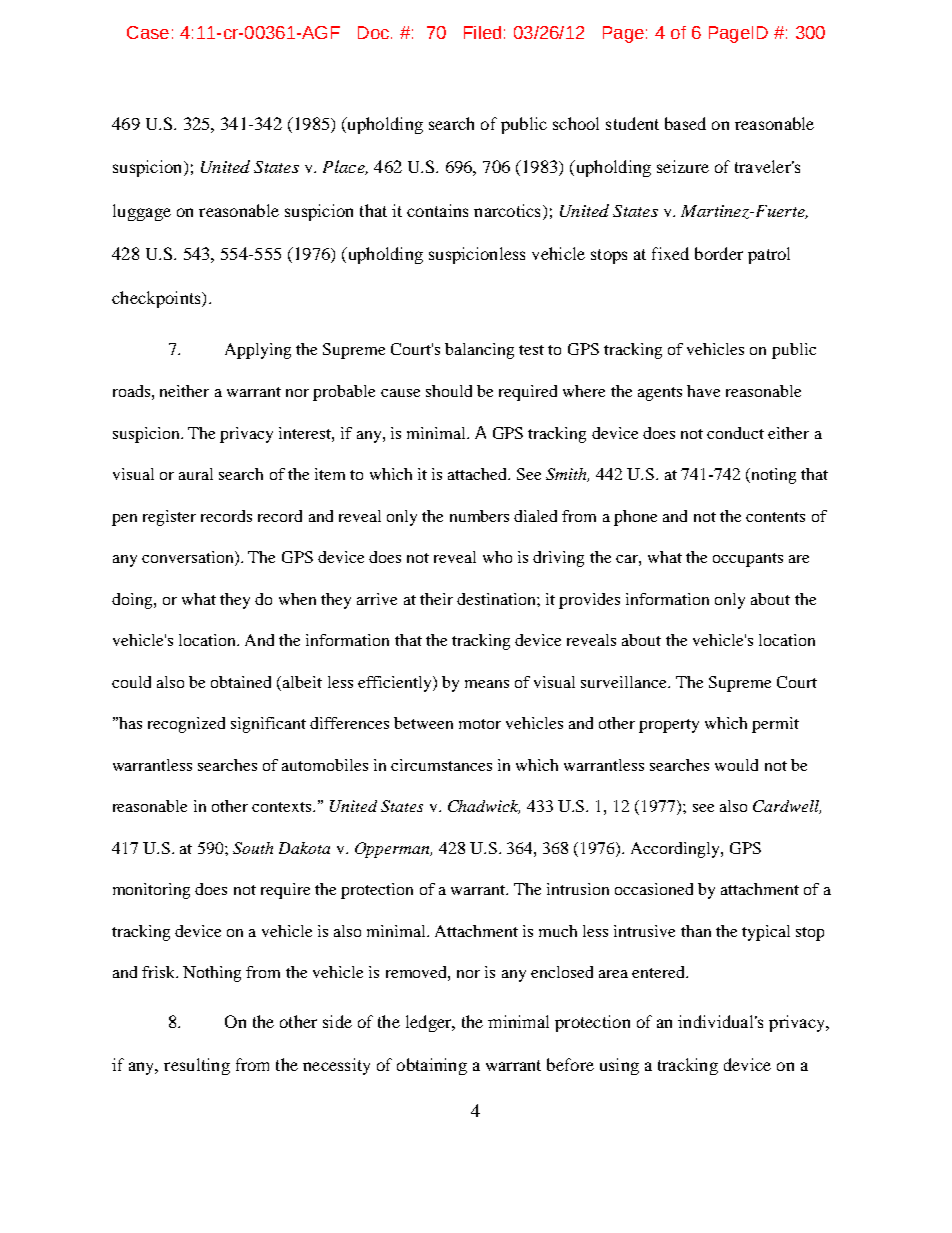  What do you see at coordinates (148, 32) in the image?
I see `Case` at bounding box center [148, 32].
